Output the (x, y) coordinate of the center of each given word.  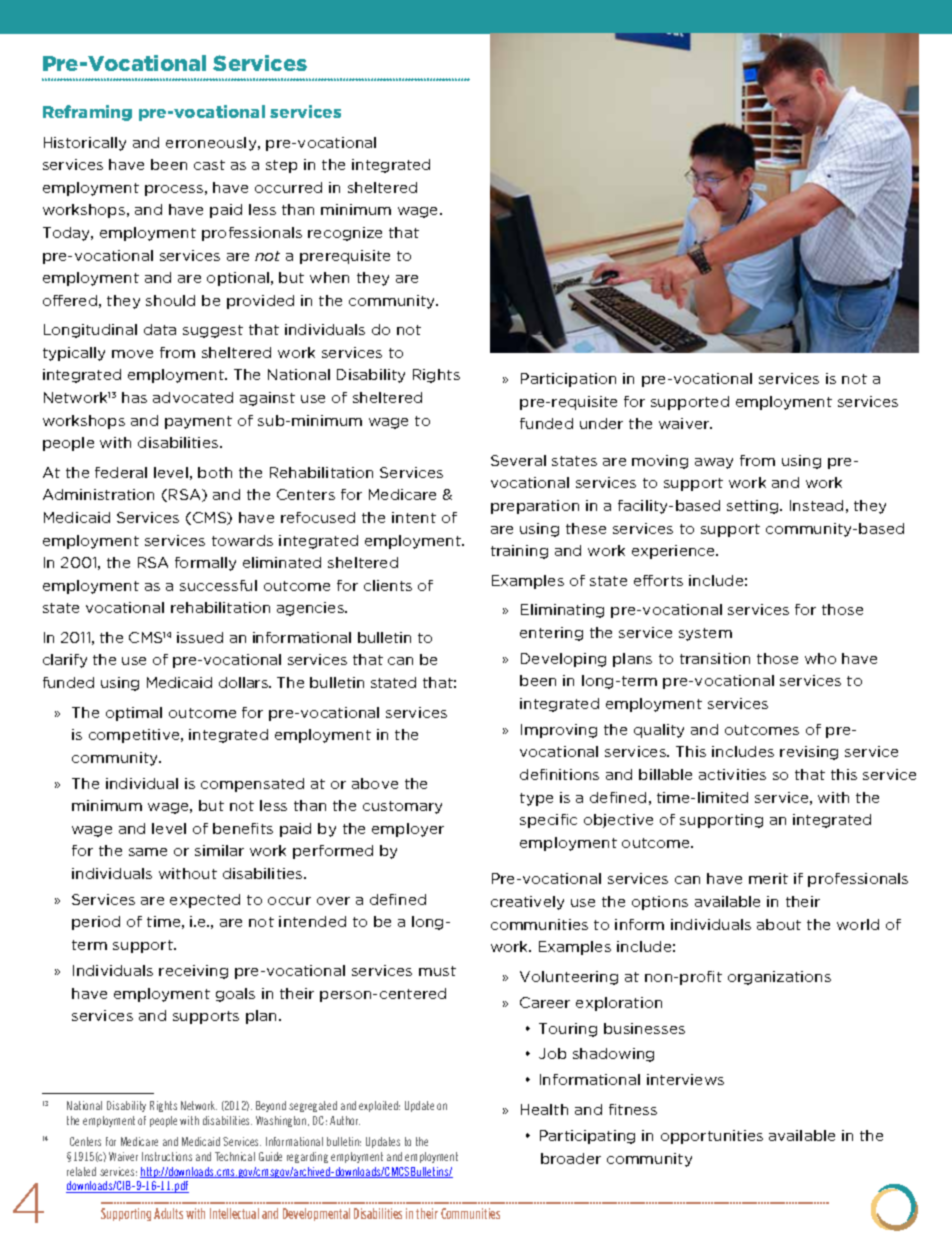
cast (209, 165)
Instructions (167, 1156)
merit (768, 878)
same (148, 852)
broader (571, 1158)
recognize (345, 234)
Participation (568, 380)
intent (414, 517)
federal (121, 472)
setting (754, 507)
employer (408, 830)
